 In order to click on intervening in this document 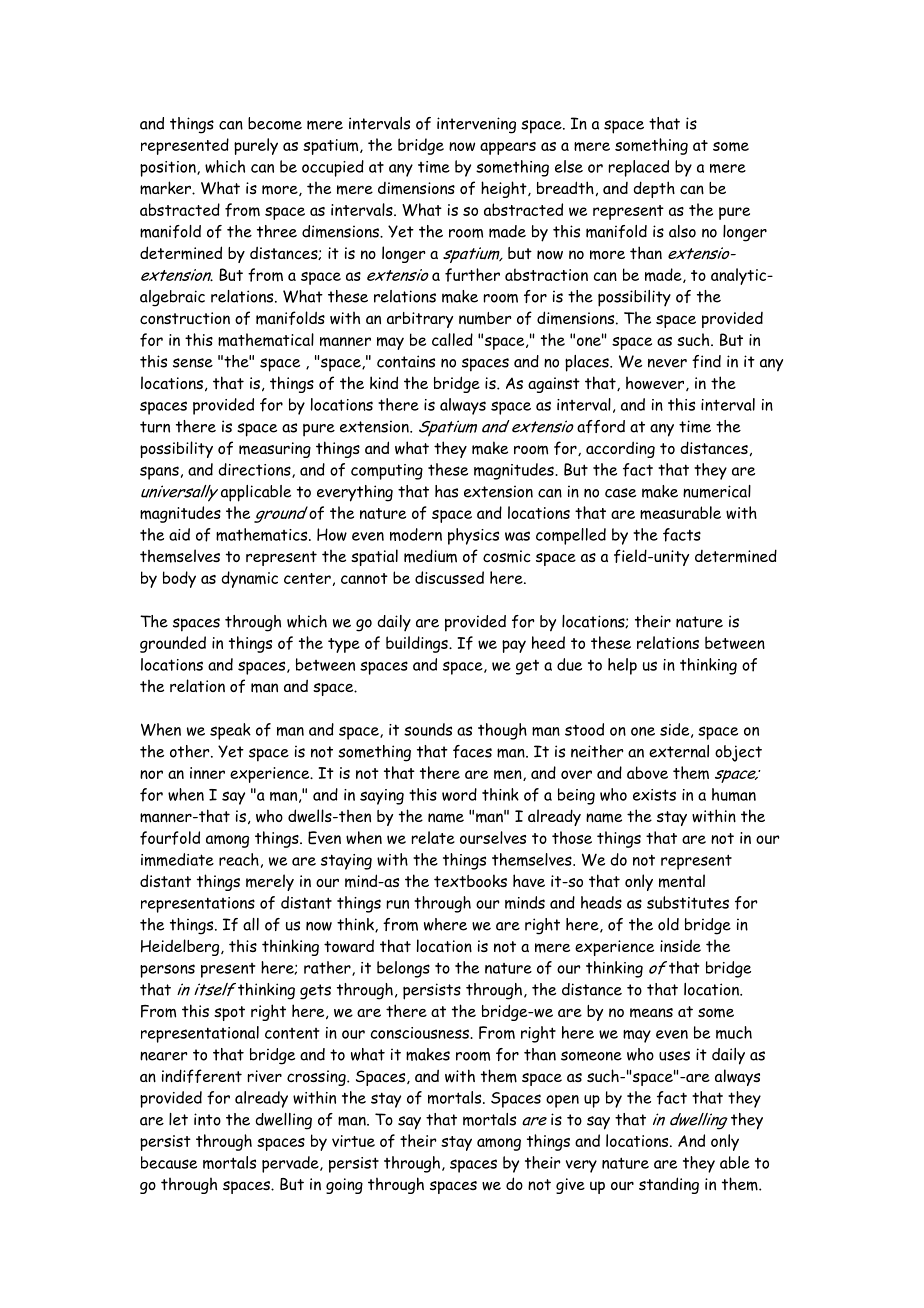, I will do `click(476, 125)`.
